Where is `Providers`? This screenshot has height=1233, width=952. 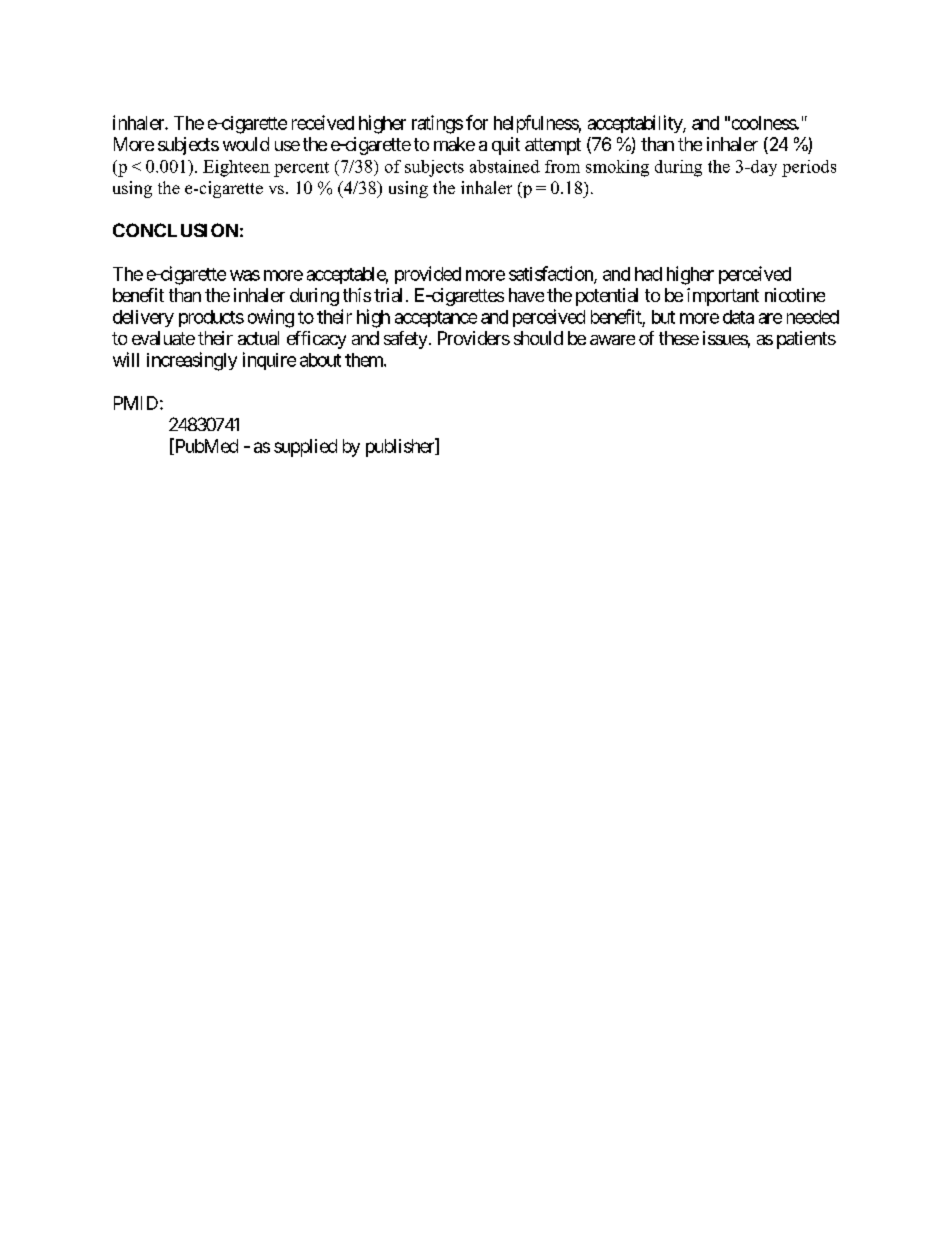
Providers is located at coordinates (474, 338).
